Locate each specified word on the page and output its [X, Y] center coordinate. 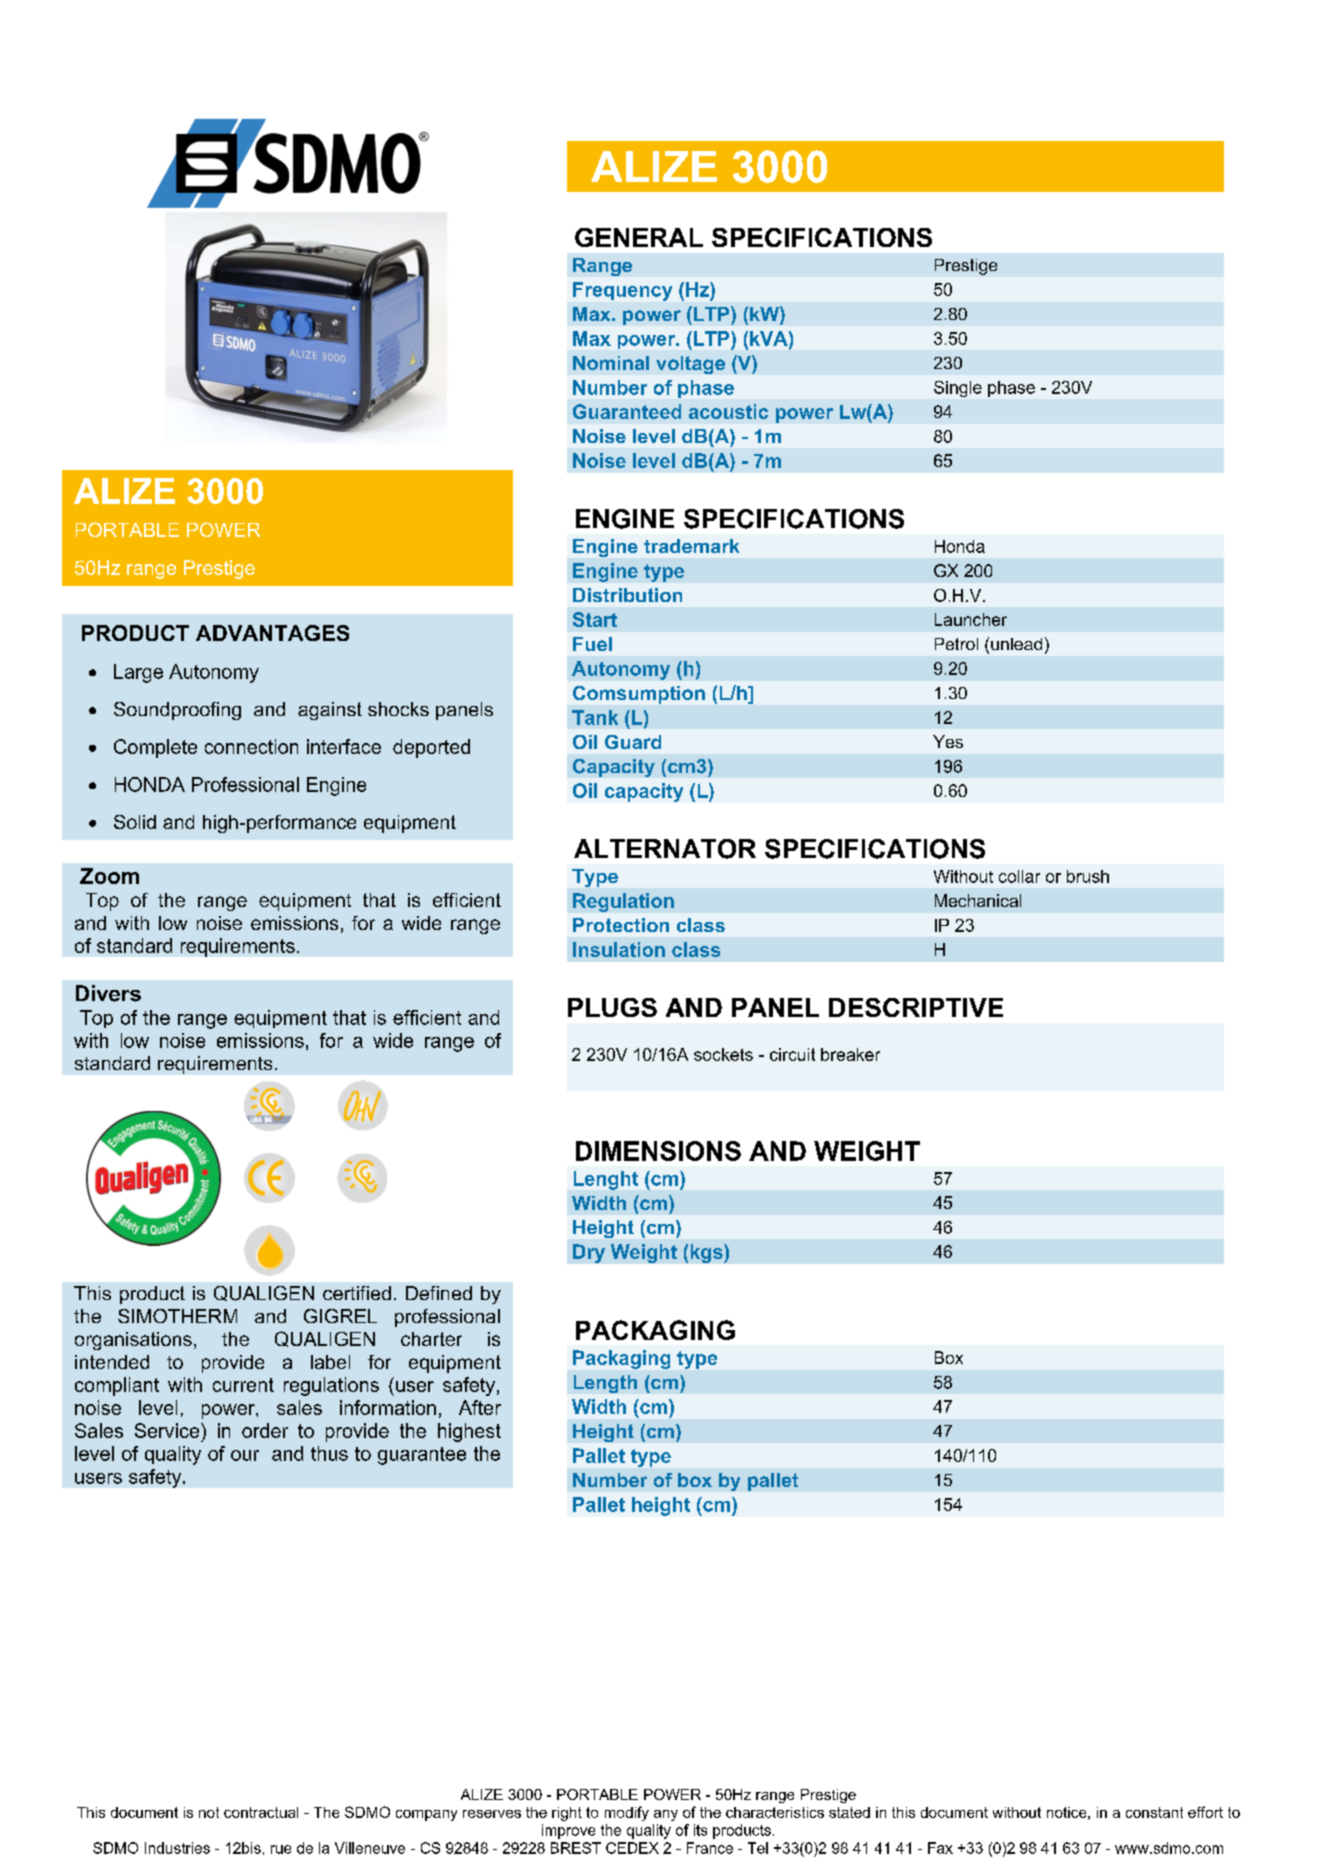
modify [627, 1813]
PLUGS [612, 1007]
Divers [108, 993]
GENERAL [639, 237]
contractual [261, 1812]
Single [958, 389]
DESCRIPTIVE [916, 1007]
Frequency [622, 291]
